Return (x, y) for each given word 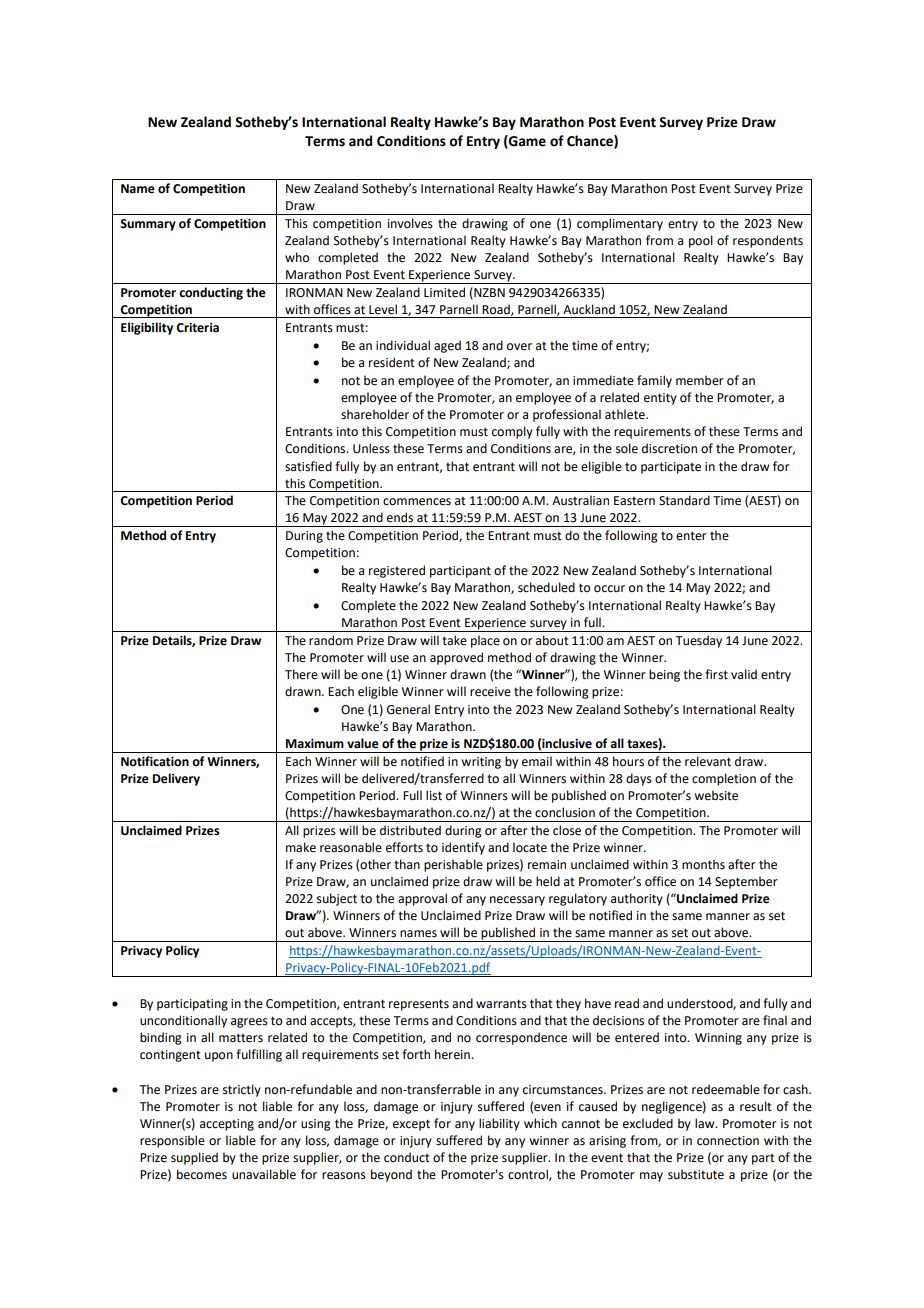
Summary (148, 225)
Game (526, 141)
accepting (227, 1125)
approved (456, 658)
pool (701, 241)
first (716, 674)
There (301, 674)
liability (499, 1124)
